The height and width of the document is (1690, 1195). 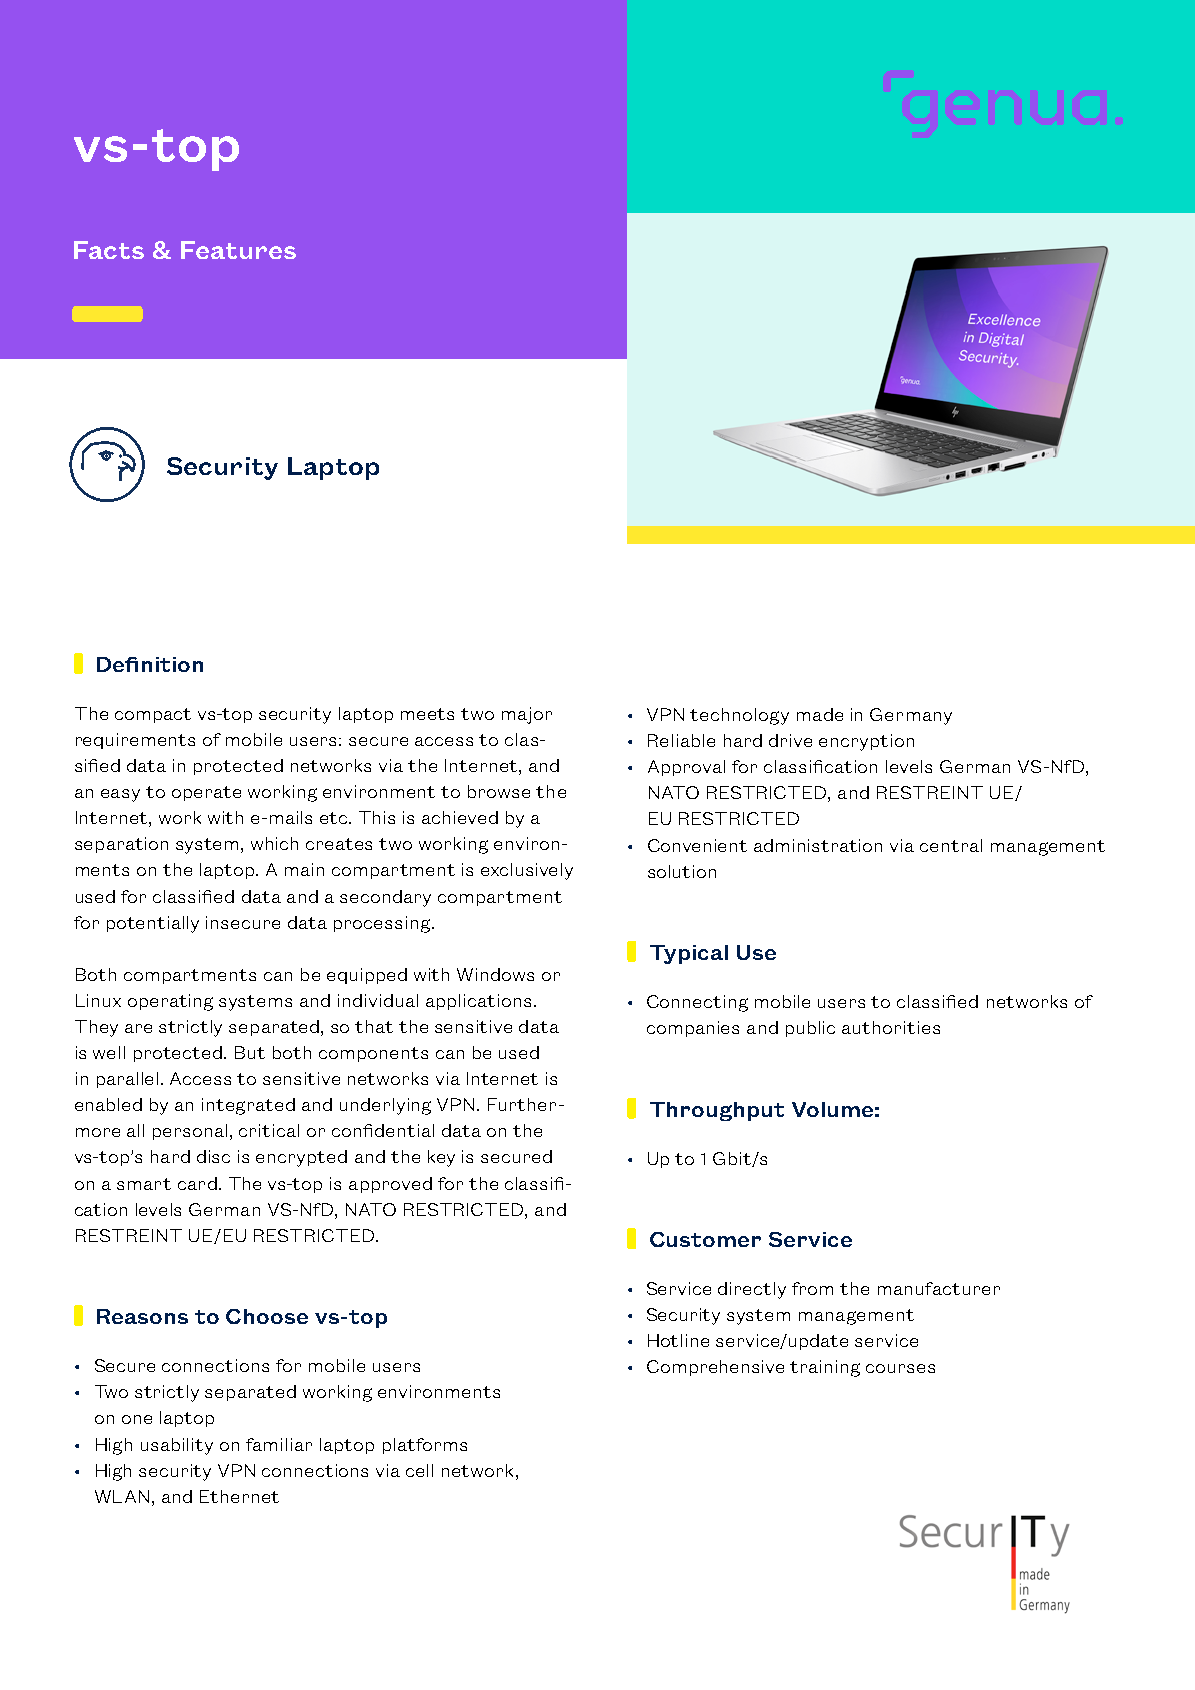 I want to click on technology, so click(x=739, y=716).
